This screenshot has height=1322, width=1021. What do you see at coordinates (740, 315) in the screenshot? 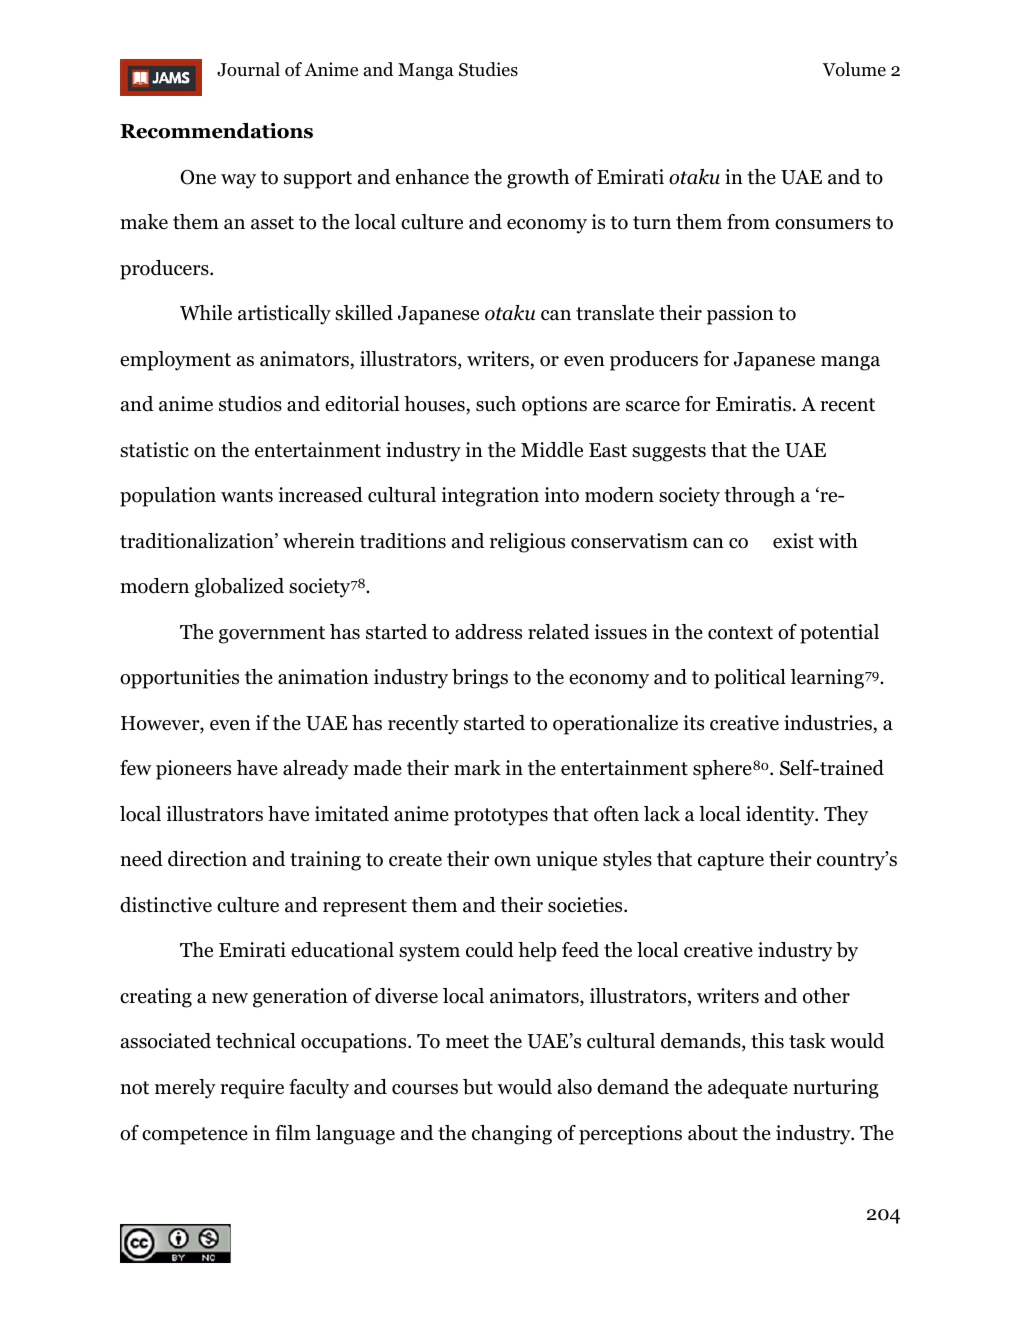
I see `passion` at bounding box center [740, 315].
